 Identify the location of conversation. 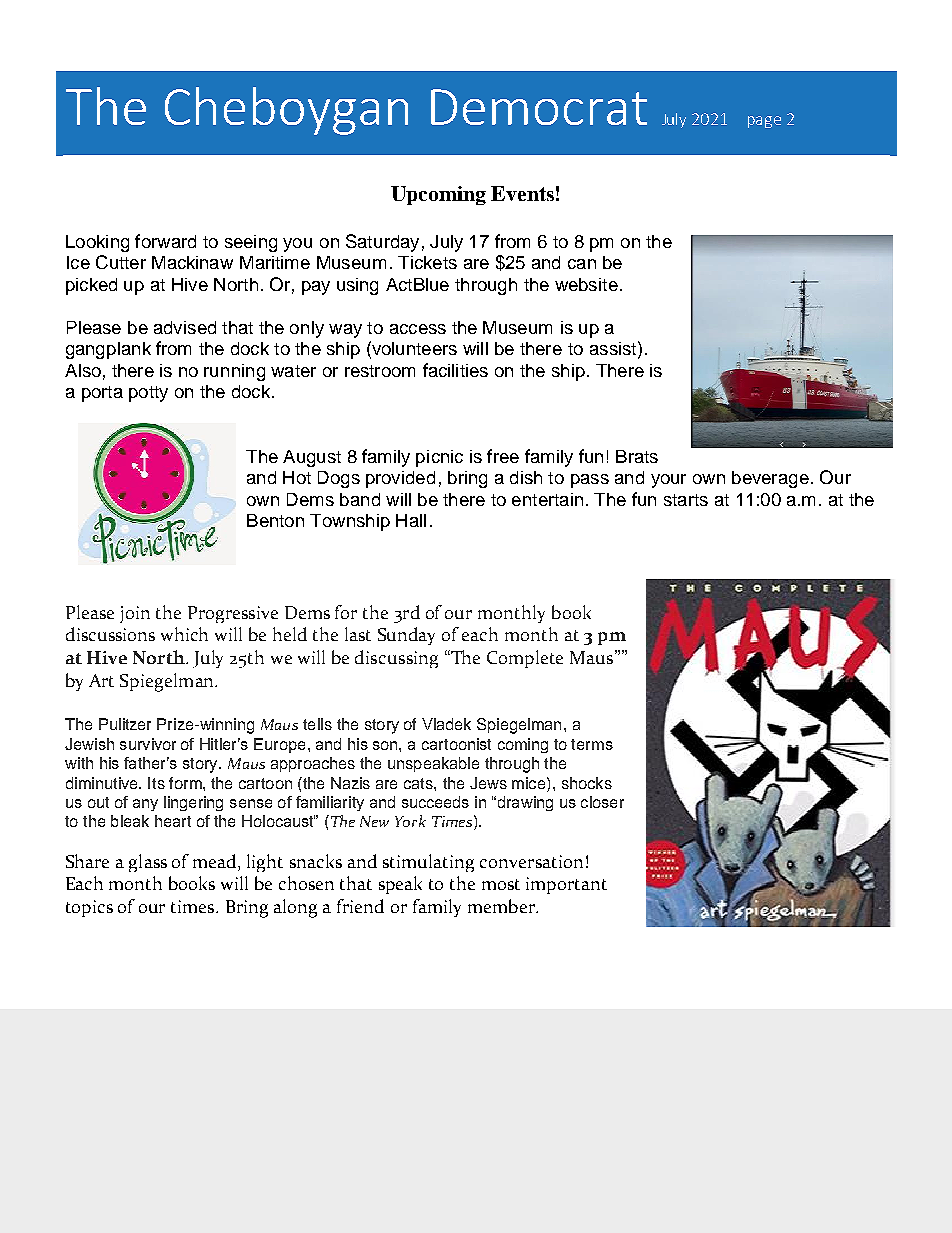
(531, 861).
